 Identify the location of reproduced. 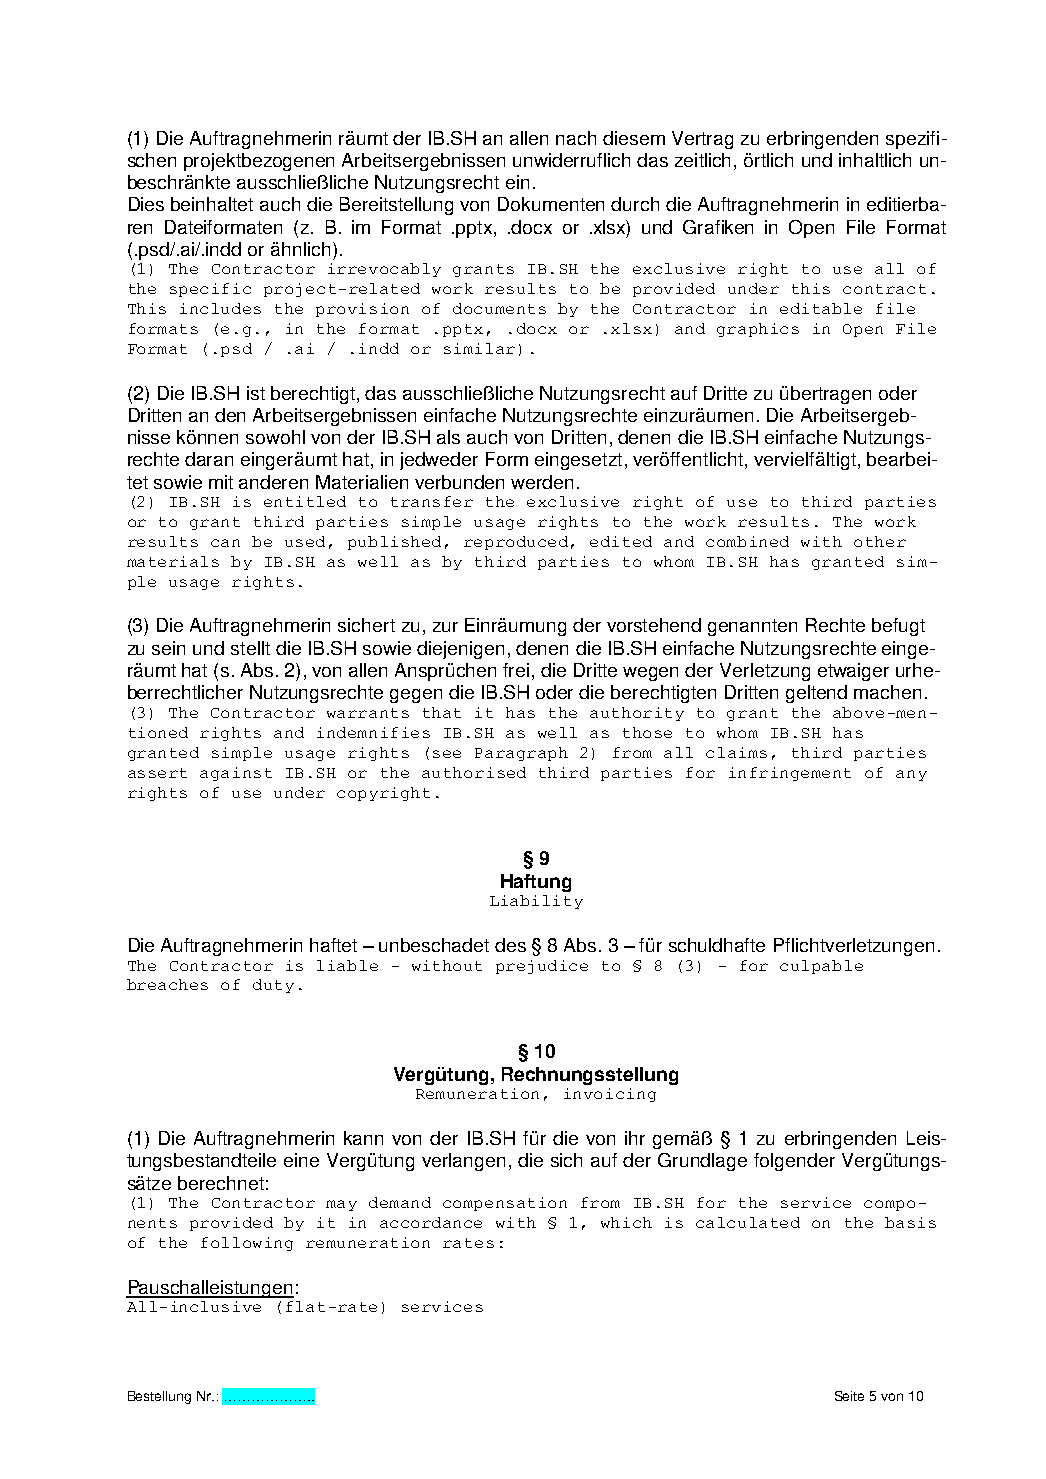
(516, 543).
